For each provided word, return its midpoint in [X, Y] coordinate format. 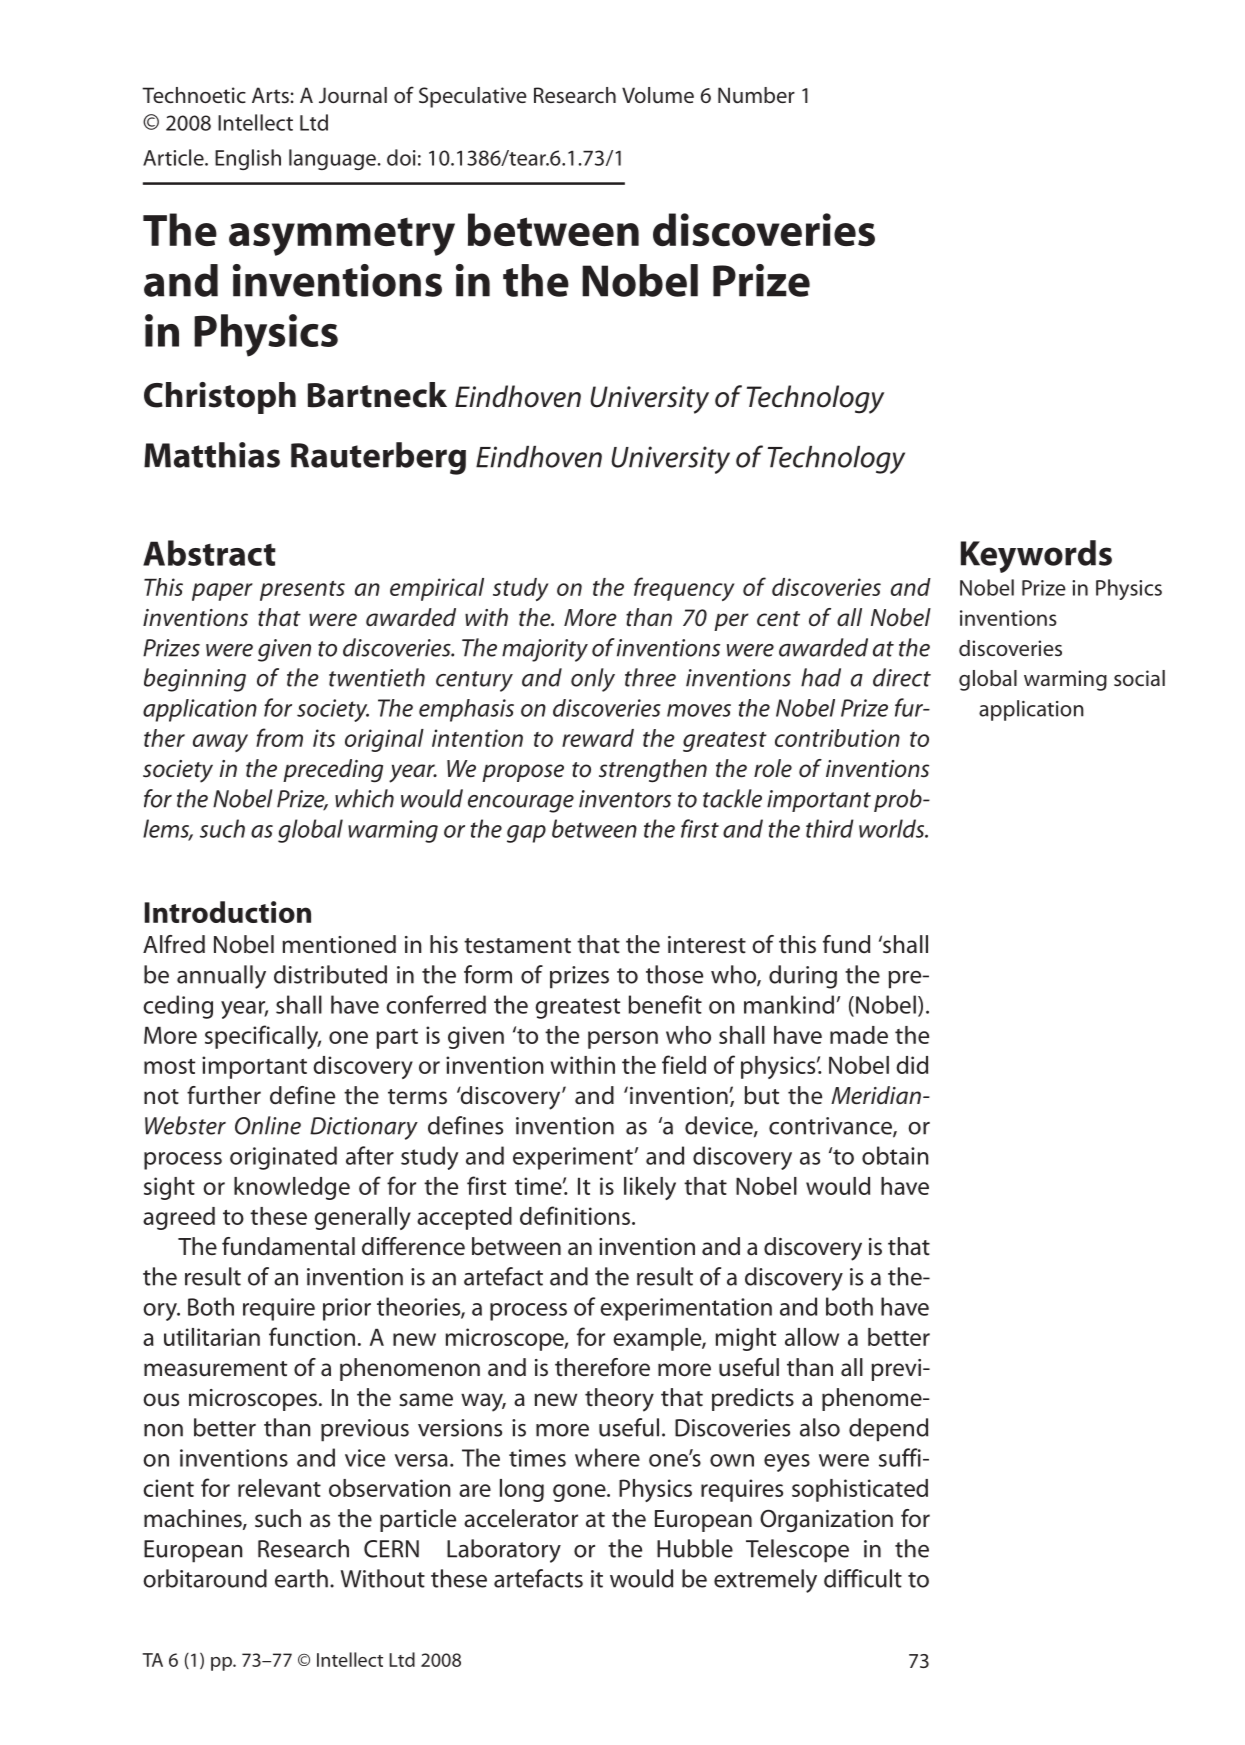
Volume [658, 95]
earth [301, 1578]
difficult [863, 1578]
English [248, 159]
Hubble [695, 1548]
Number [756, 95]
